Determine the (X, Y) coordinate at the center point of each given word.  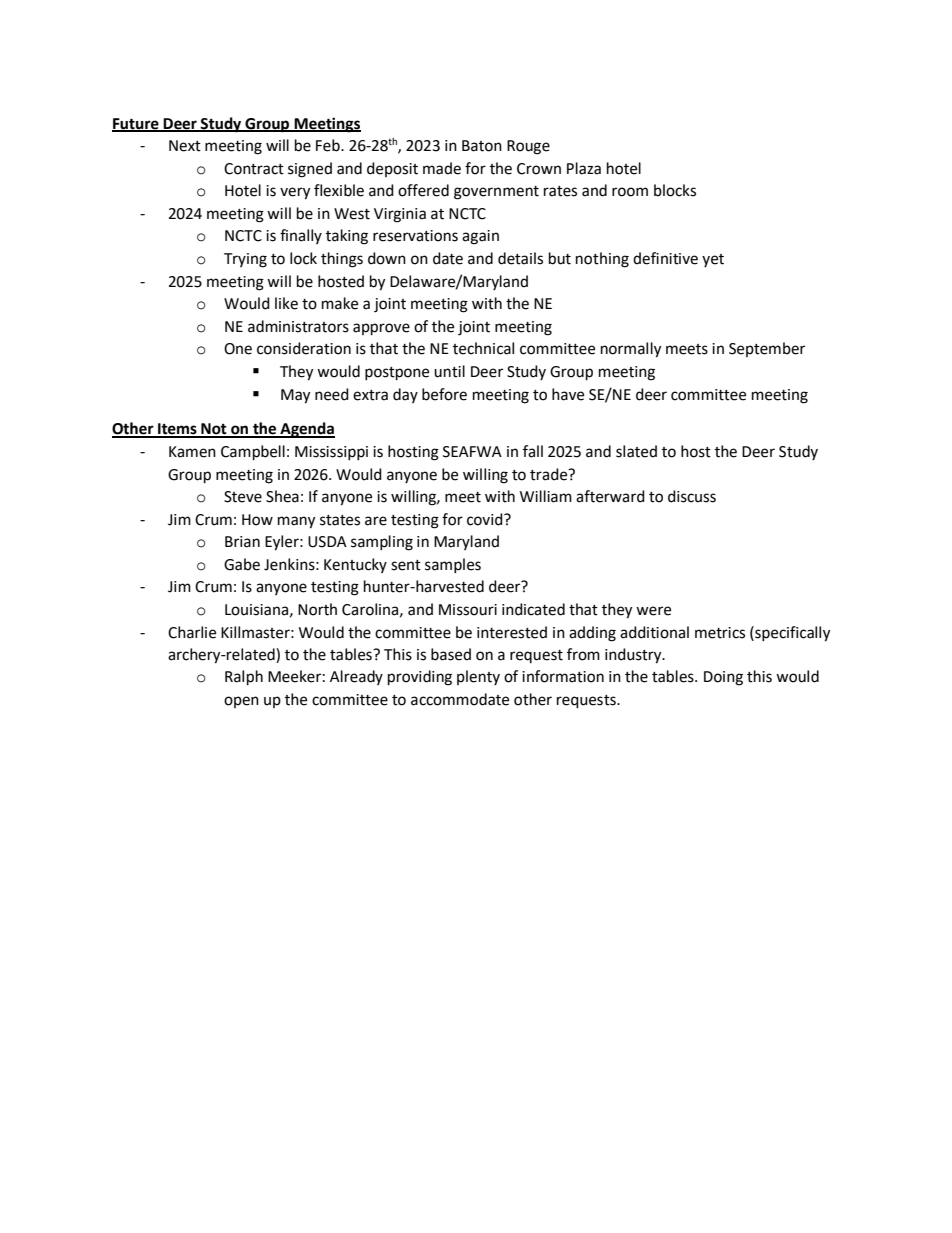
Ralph (244, 678)
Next (185, 146)
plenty (478, 677)
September (767, 349)
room (630, 192)
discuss (692, 496)
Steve (243, 497)
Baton (482, 146)
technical (483, 348)
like (286, 303)
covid (486, 519)
